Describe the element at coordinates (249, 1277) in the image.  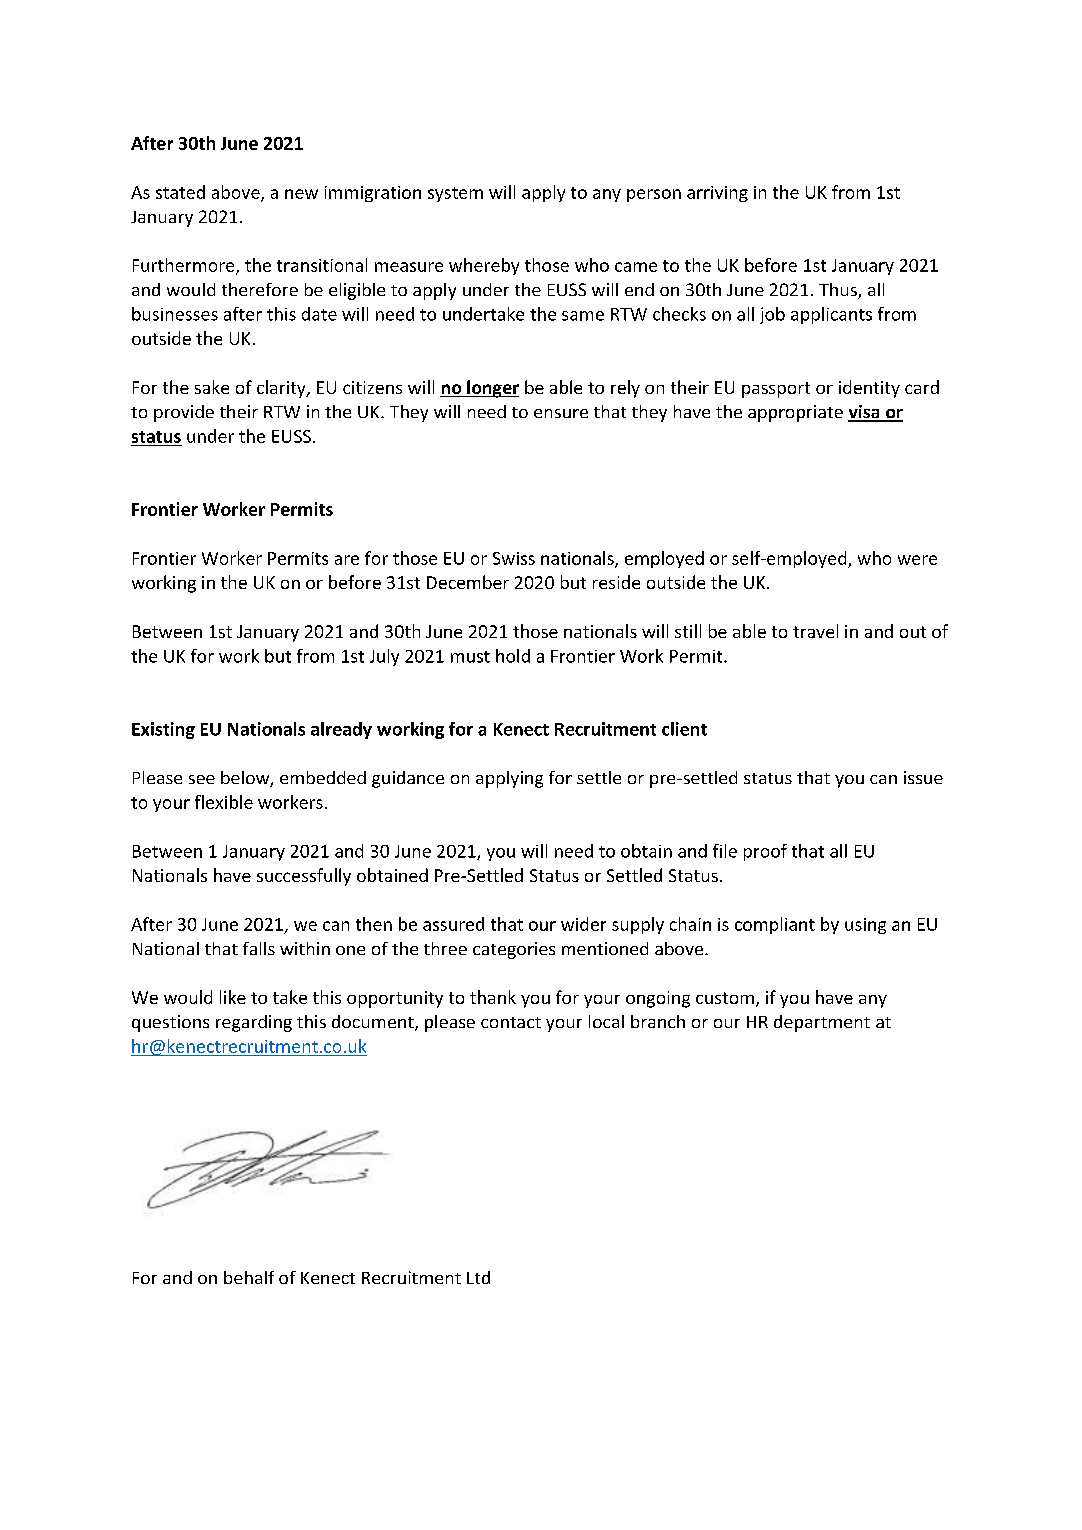
I see `behalf` at that location.
